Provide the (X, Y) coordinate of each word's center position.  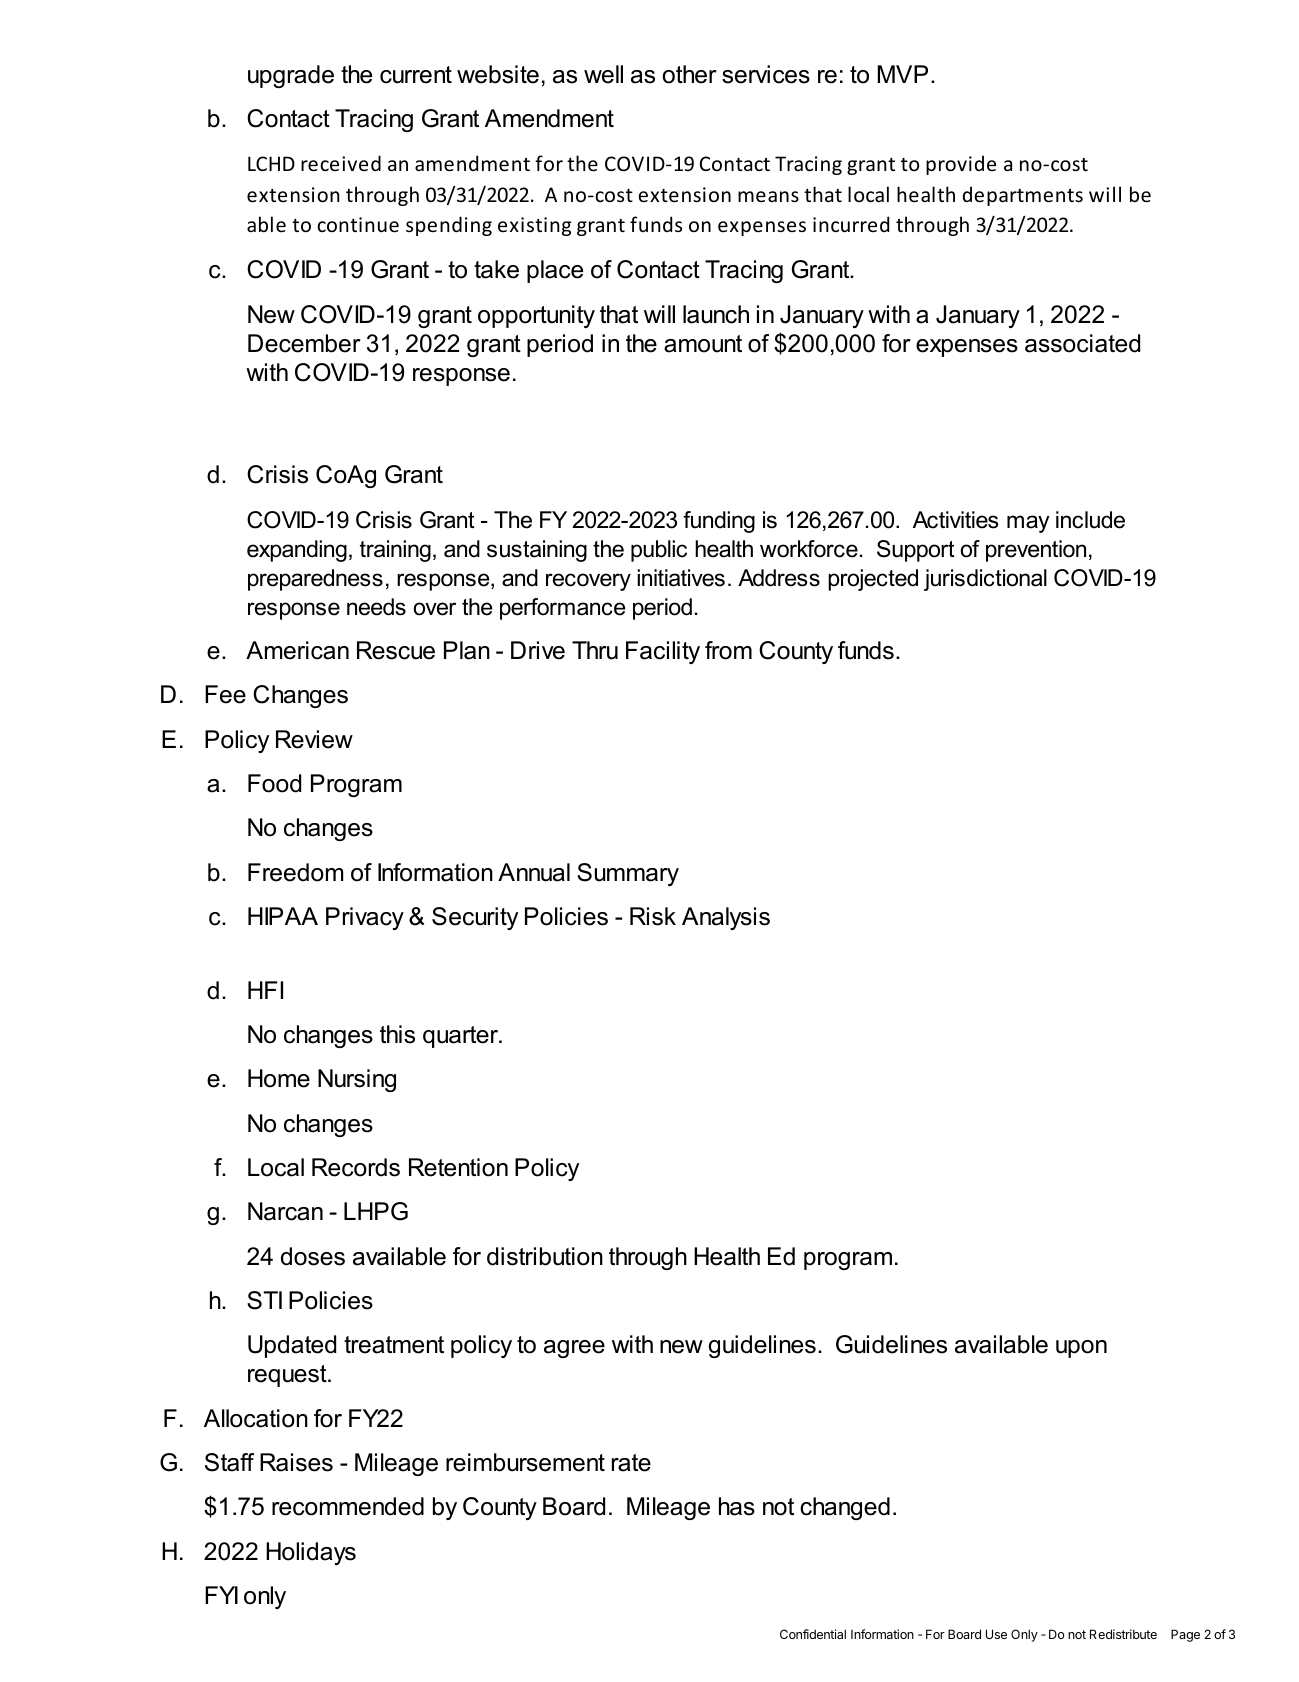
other (690, 74)
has (737, 1506)
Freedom (295, 872)
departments (1023, 196)
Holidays (311, 1553)
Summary (628, 874)
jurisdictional (985, 580)
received (341, 163)
